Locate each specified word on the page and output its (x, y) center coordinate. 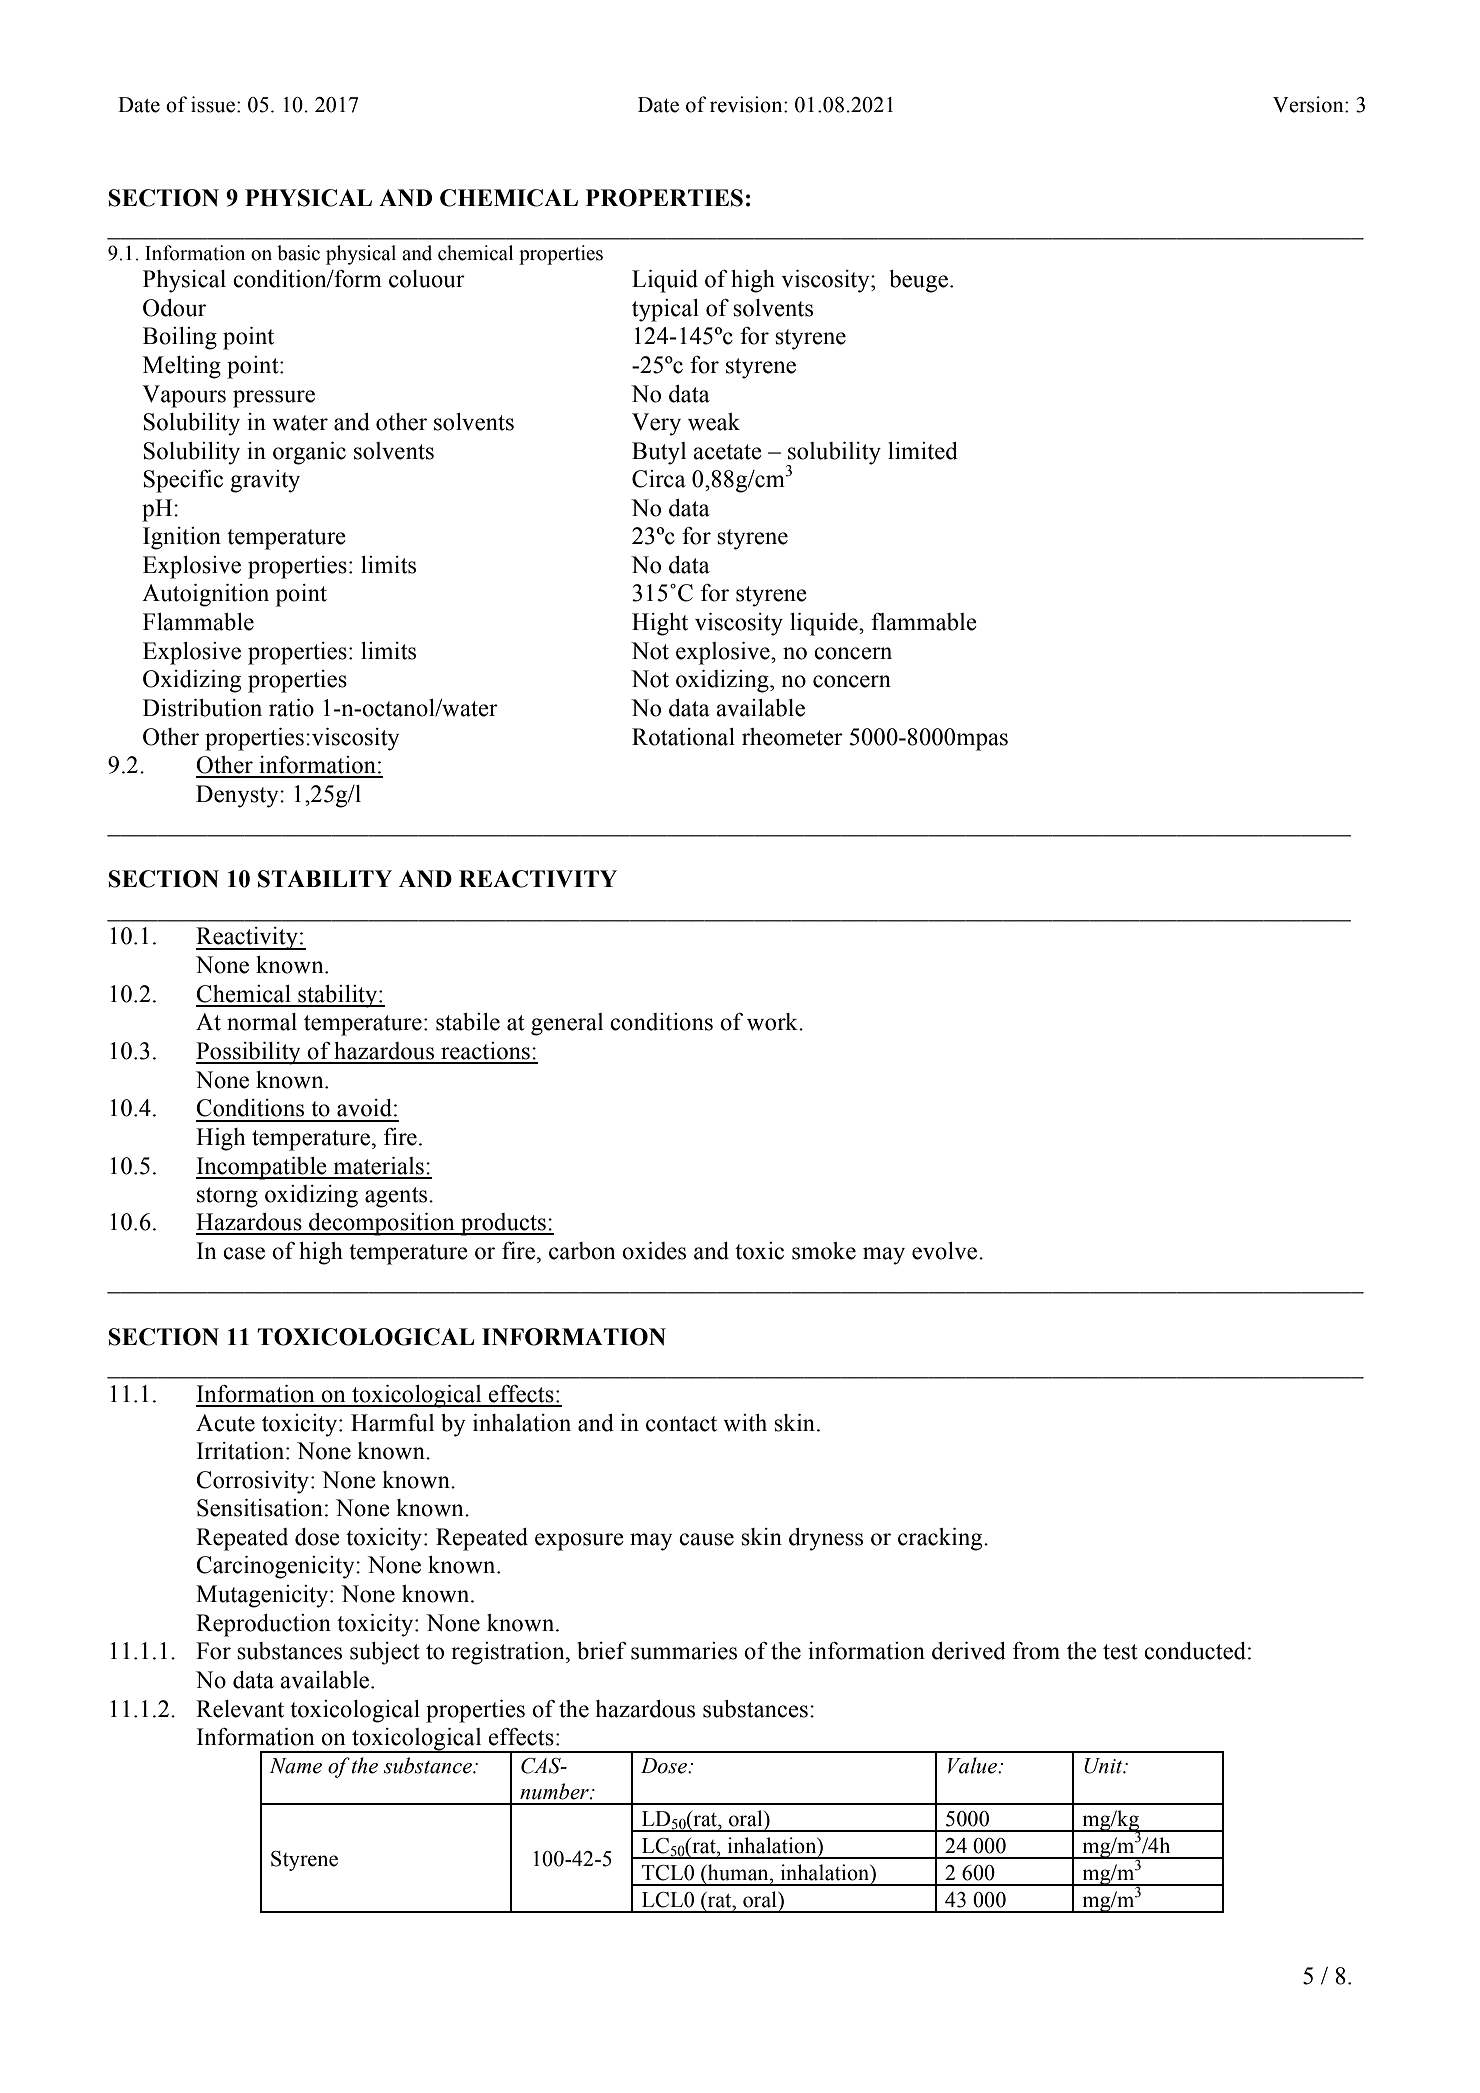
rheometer (792, 737)
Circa (659, 479)
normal (262, 1022)
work (773, 1022)
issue (213, 104)
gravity (265, 481)
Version (1309, 104)
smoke (824, 1251)
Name (295, 1766)
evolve (946, 1251)
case (244, 1253)
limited (923, 451)
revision (747, 104)
